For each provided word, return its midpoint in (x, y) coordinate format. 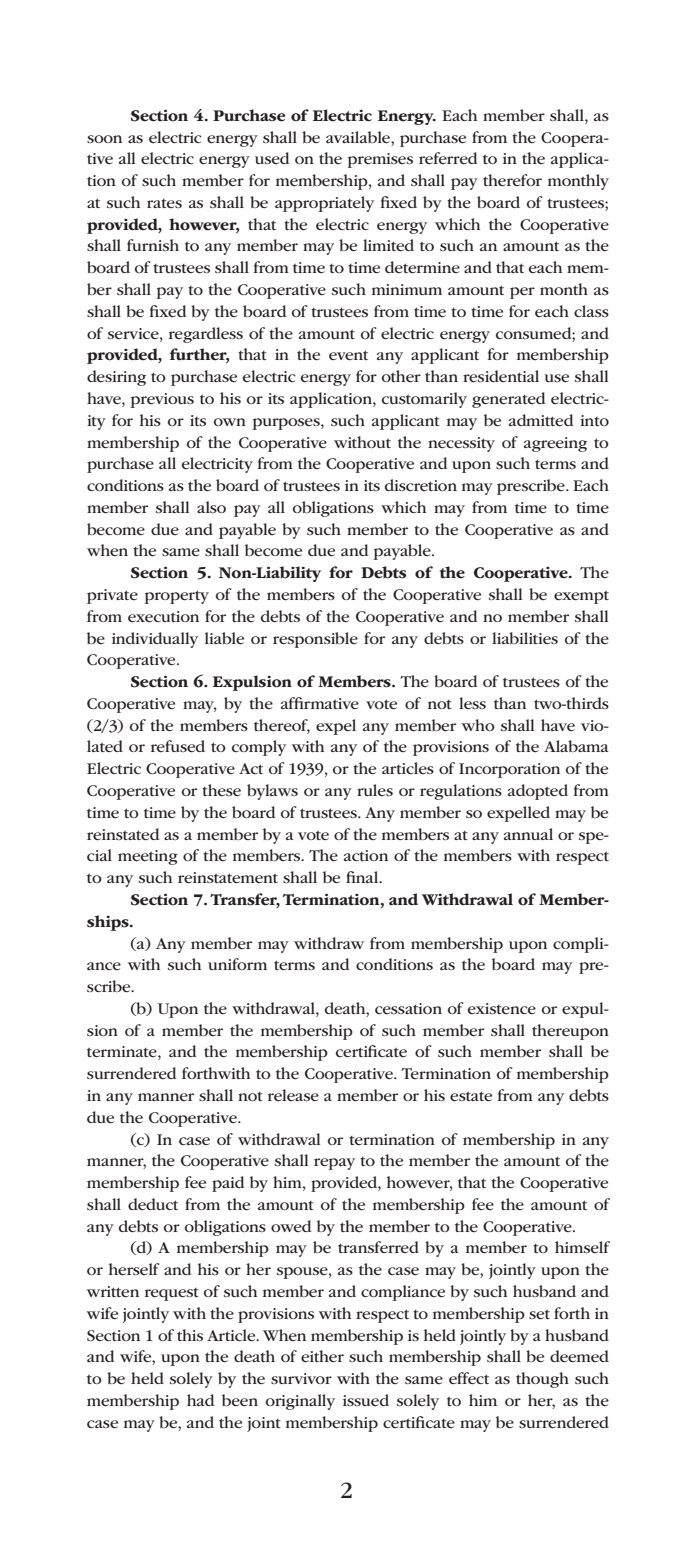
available (359, 137)
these (221, 790)
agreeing (555, 444)
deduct (153, 1204)
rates (164, 203)
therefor (512, 180)
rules (375, 790)
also (211, 507)
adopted (538, 792)
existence (502, 1008)
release (293, 1095)
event (348, 355)
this (190, 1335)
